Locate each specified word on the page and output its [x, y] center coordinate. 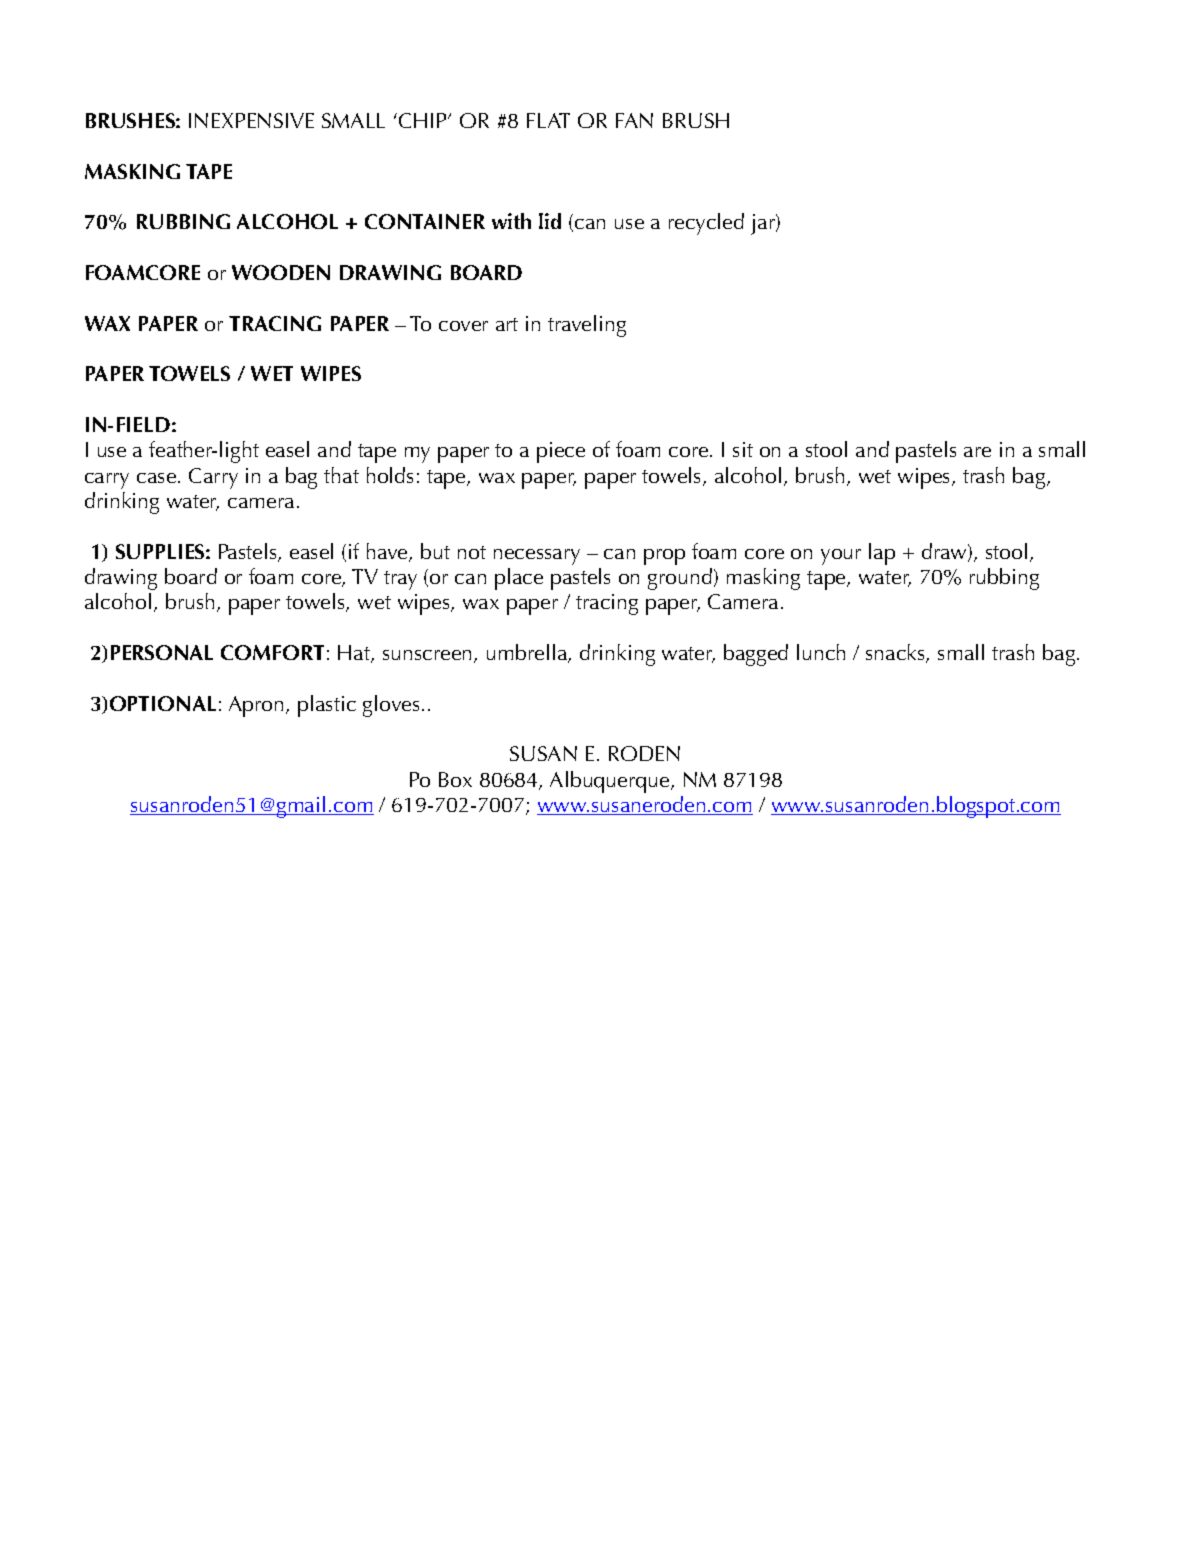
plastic [327, 706]
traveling [587, 326]
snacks [897, 653]
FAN [634, 120]
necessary [537, 557]
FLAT [548, 120]
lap [882, 554]
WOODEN [281, 272]
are [977, 452]
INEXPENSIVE [251, 120]
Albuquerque [611, 782]
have [389, 552]
